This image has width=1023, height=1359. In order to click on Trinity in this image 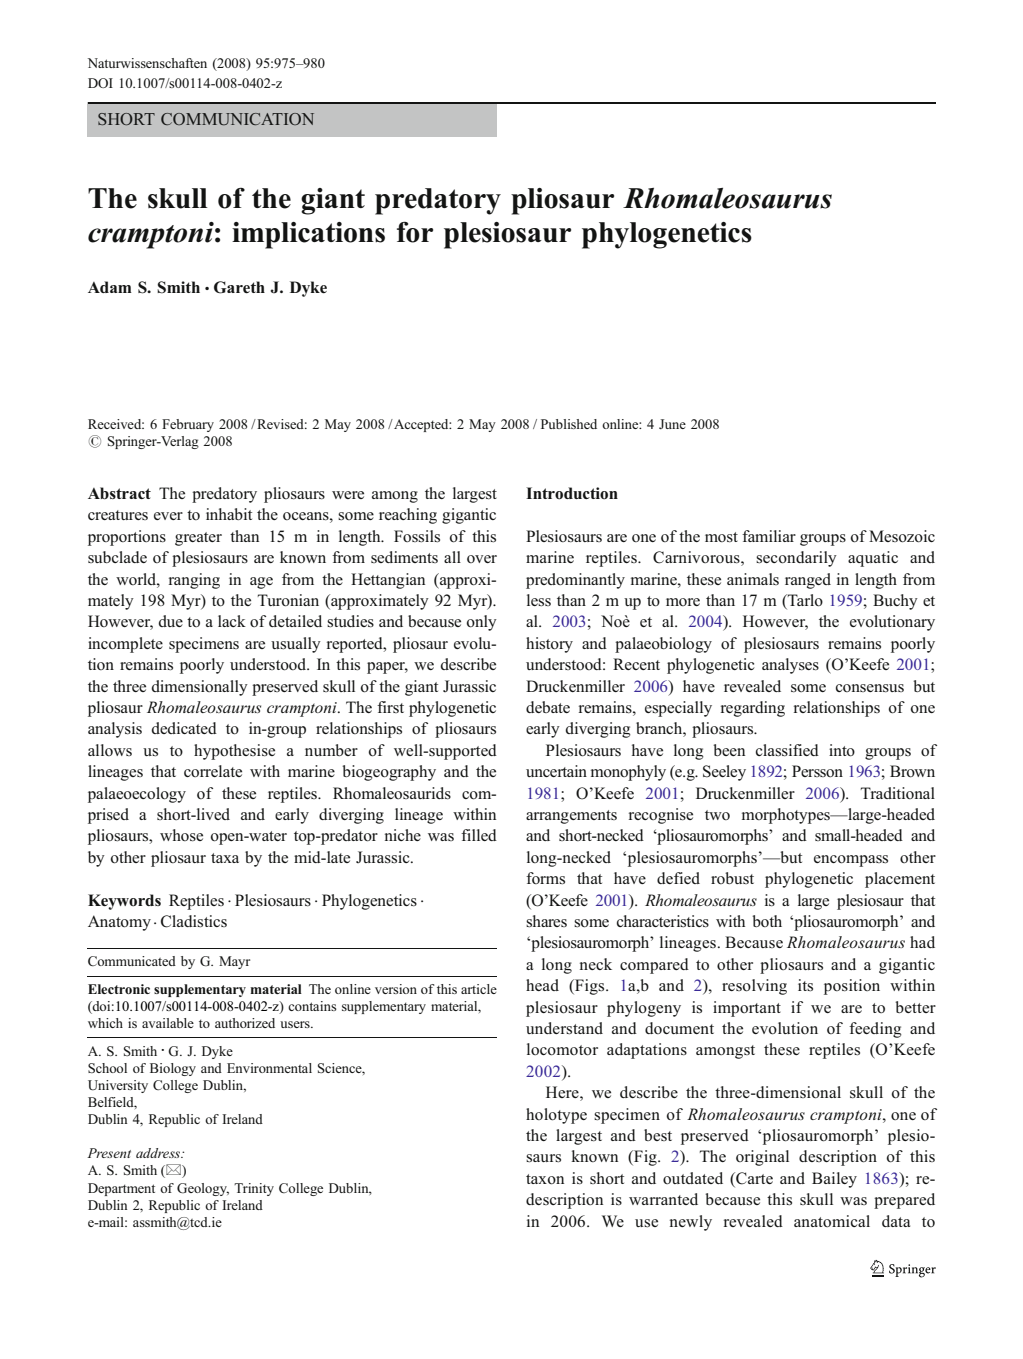, I will do `click(254, 1189)`.
